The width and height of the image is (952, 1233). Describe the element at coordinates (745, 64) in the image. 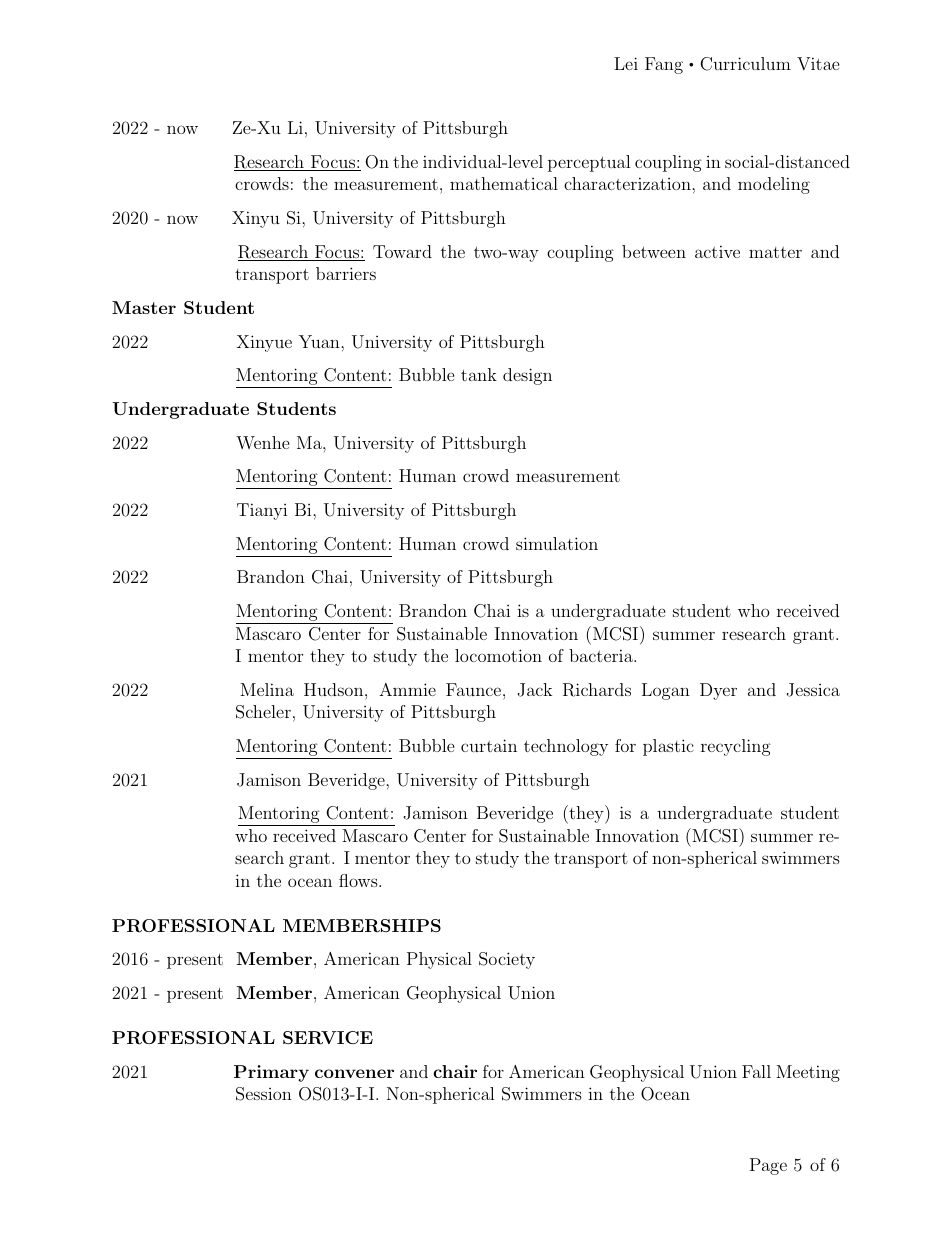

I see `Curriculum` at that location.
